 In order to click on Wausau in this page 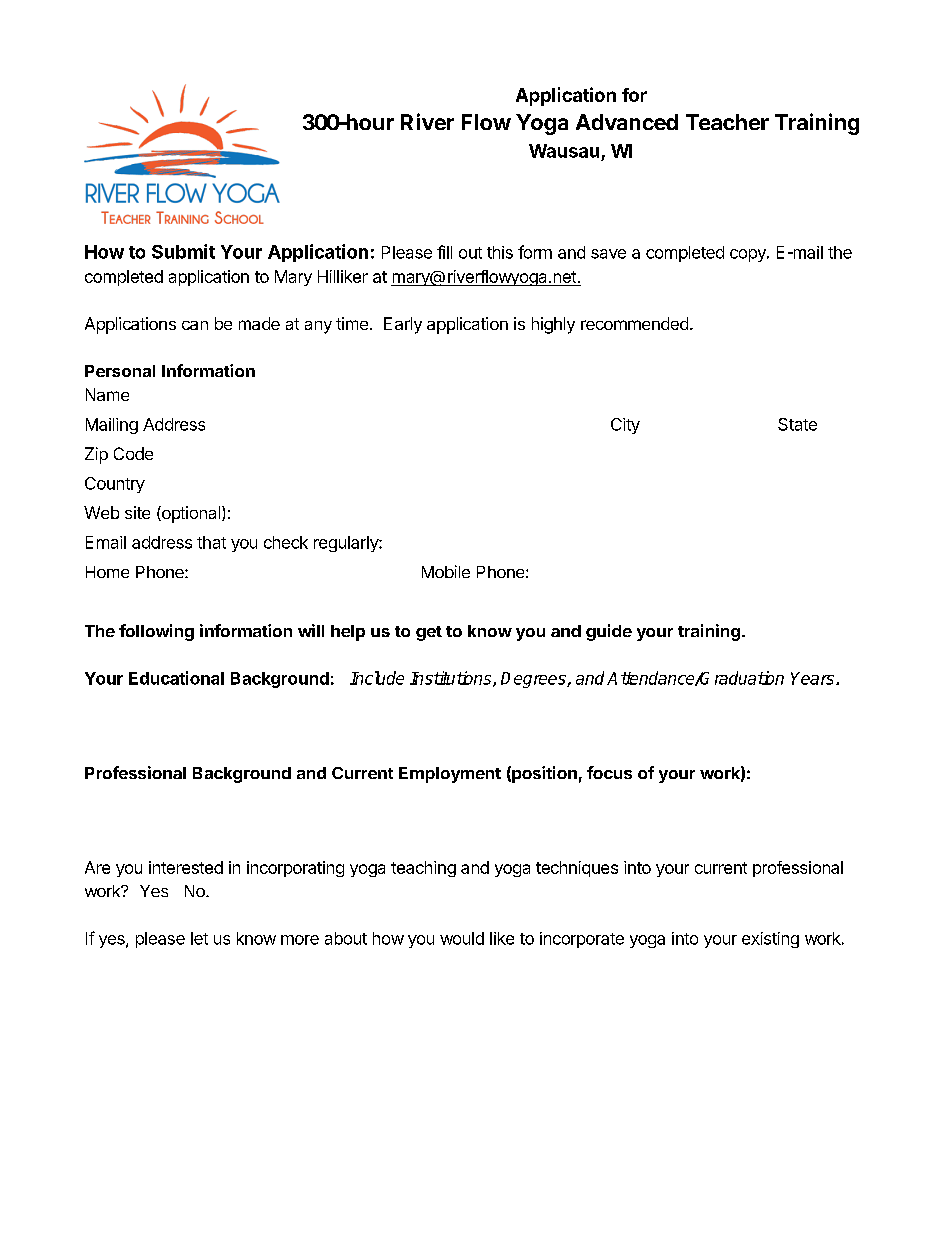, I will do `click(564, 151)`.
